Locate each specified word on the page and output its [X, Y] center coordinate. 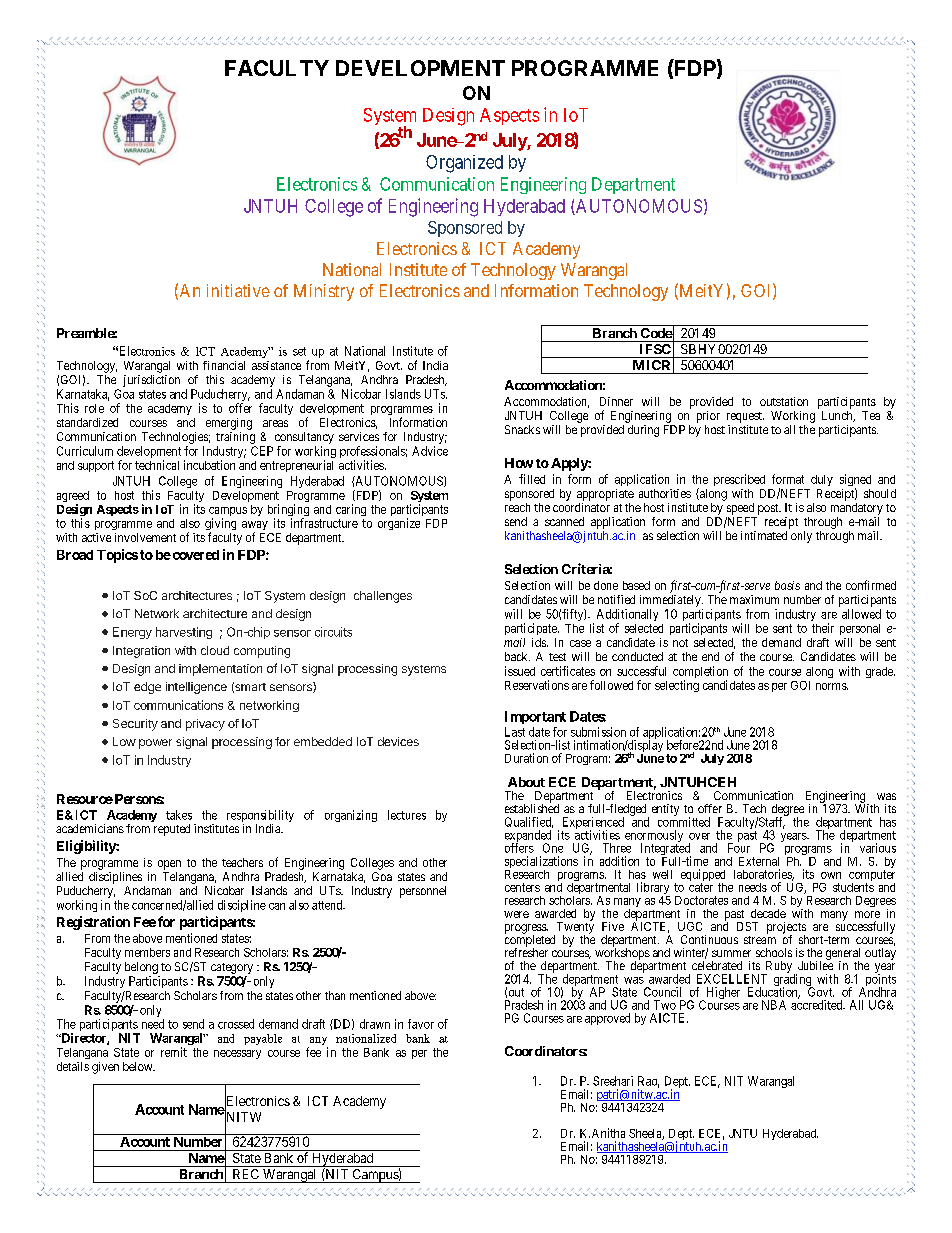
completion [700, 673]
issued [520, 671]
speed [740, 509]
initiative [238, 290]
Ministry [324, 292]
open [169, 865]
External [759, 861]
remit [174, 1052]
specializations [541, 863]
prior [708, 417]
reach [517, 507]
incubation [209, 465]
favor [421, 1024]
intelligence [196, 688]
